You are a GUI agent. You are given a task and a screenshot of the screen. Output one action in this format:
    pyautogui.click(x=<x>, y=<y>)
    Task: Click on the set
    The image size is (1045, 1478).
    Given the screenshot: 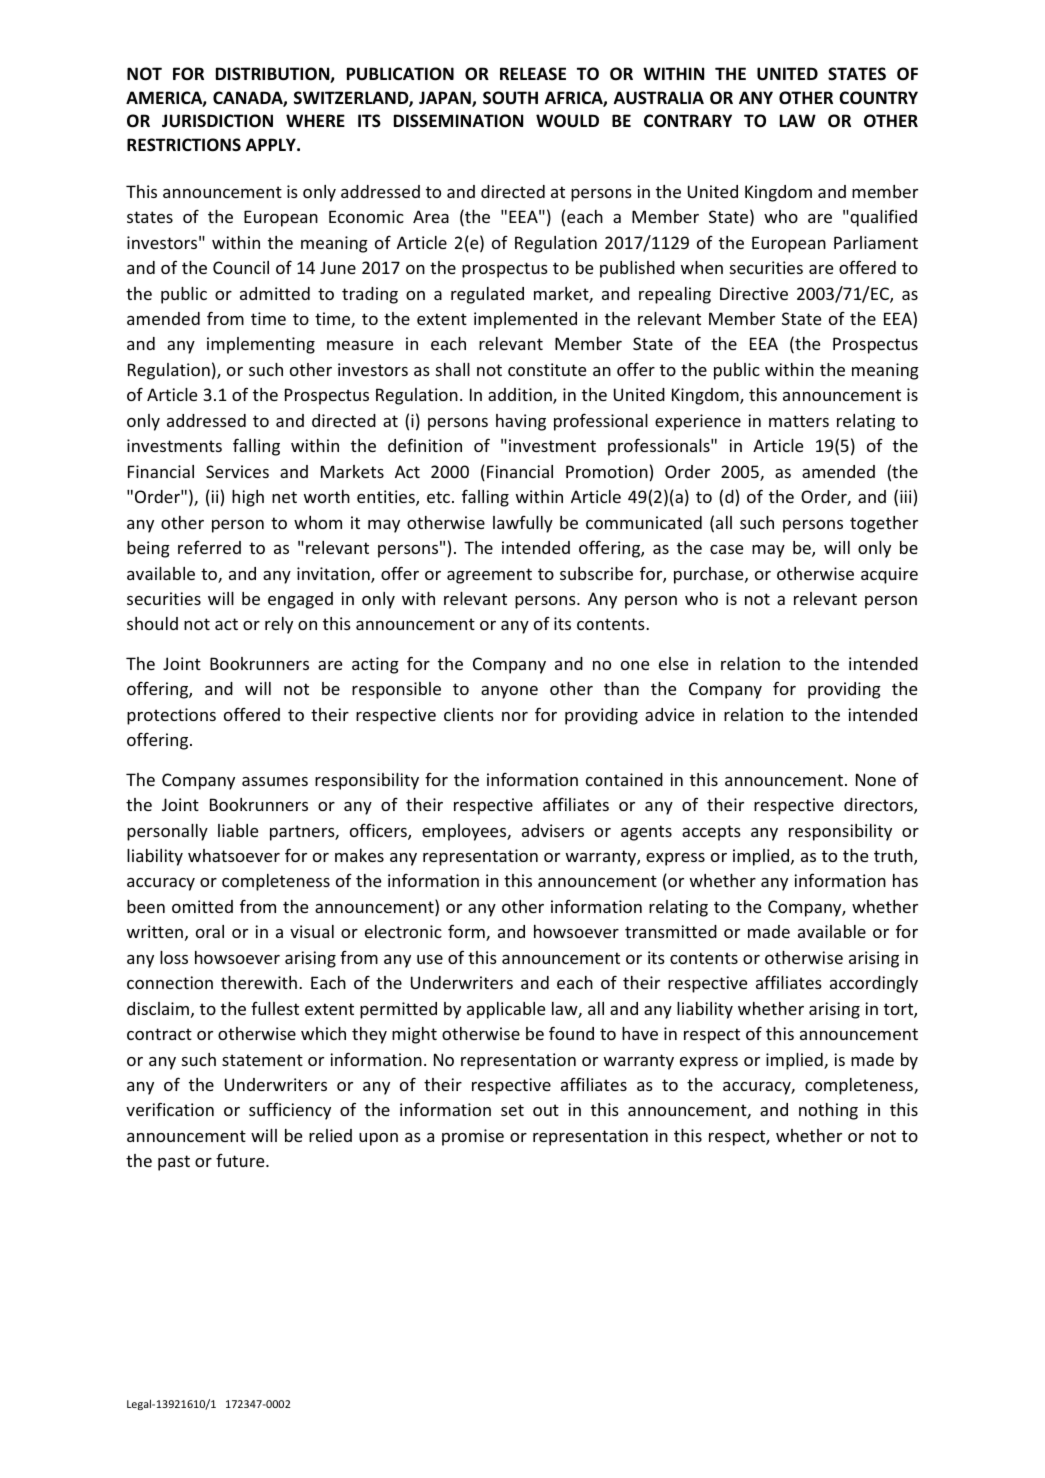 What is the action you would take?
    pyautogui.click(x=512, y=1110)
